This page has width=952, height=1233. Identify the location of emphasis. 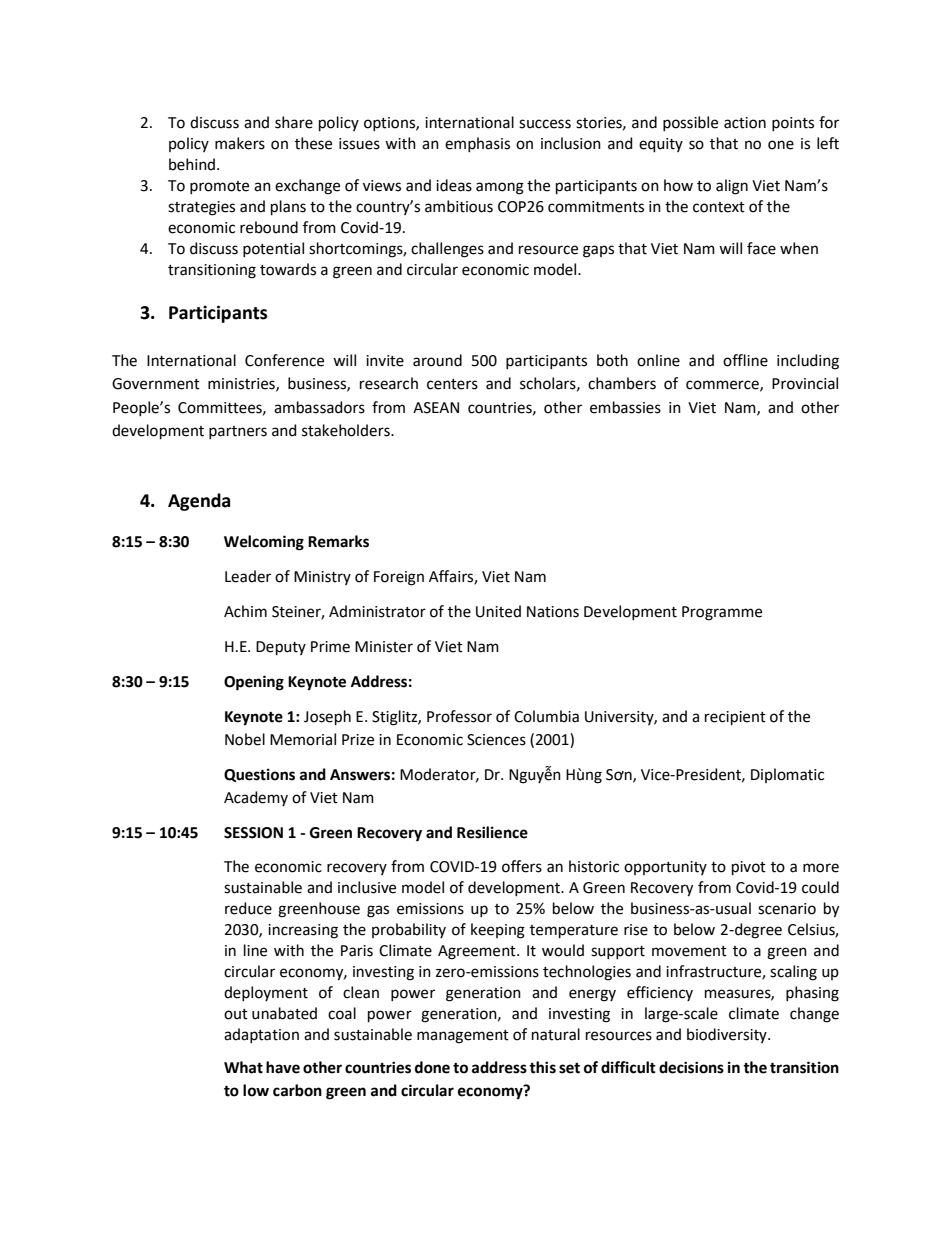
(477, 144).
